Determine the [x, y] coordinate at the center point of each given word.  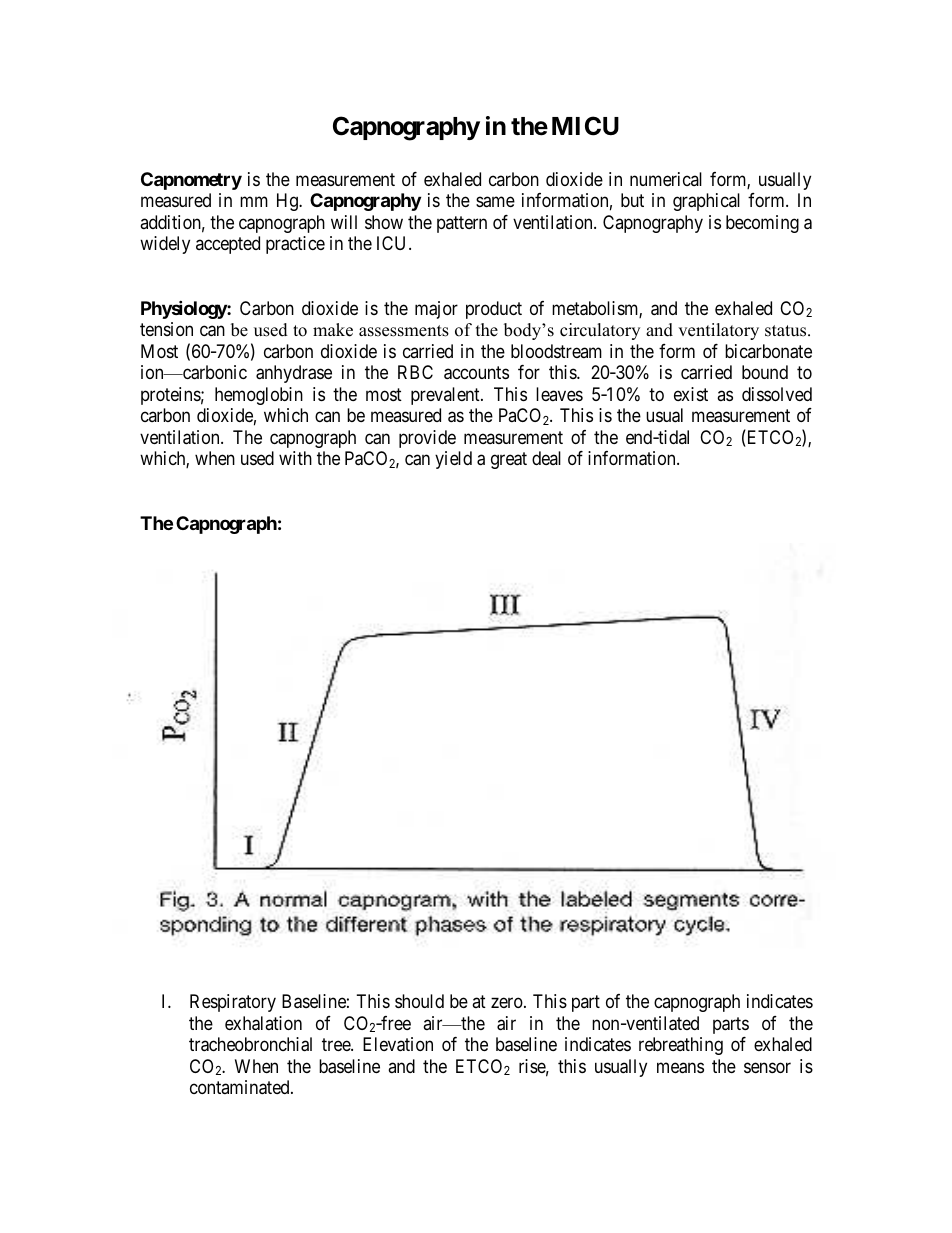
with [295, 458]
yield [453, 460]
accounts [476, 373]
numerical [666, 179]
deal [546, 458]
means [680, 1068]
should [419, 1001]
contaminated [241, 1087]
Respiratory [233, 1003]
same [495, 202]
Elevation [398, 1044]
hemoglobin [259, 396]
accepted [228, 245]
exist [691, 394]
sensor [767, 1067]
